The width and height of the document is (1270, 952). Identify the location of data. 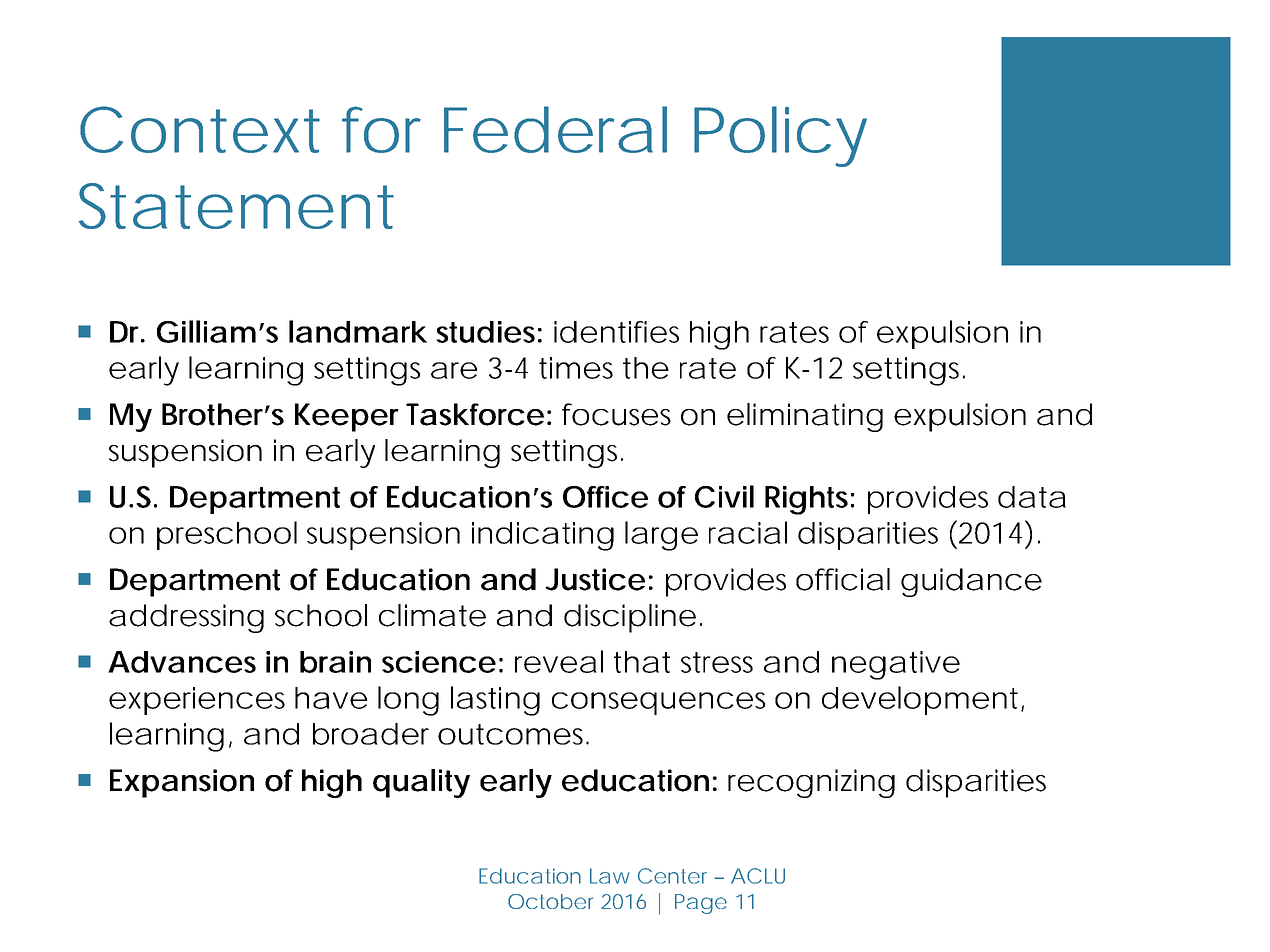
(1032, 497).
